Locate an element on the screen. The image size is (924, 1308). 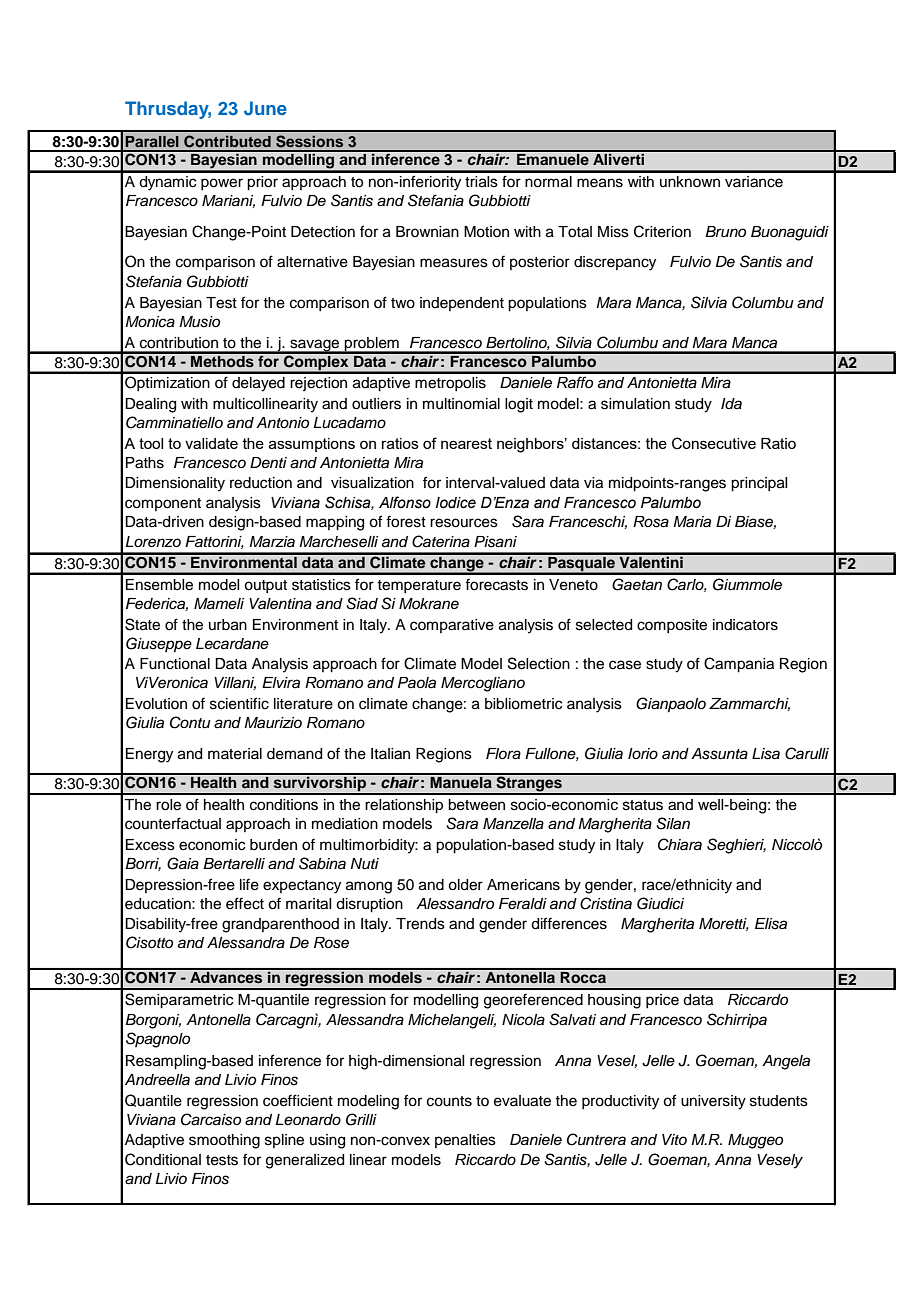
Chiara is located at coordinates (680, 844).
